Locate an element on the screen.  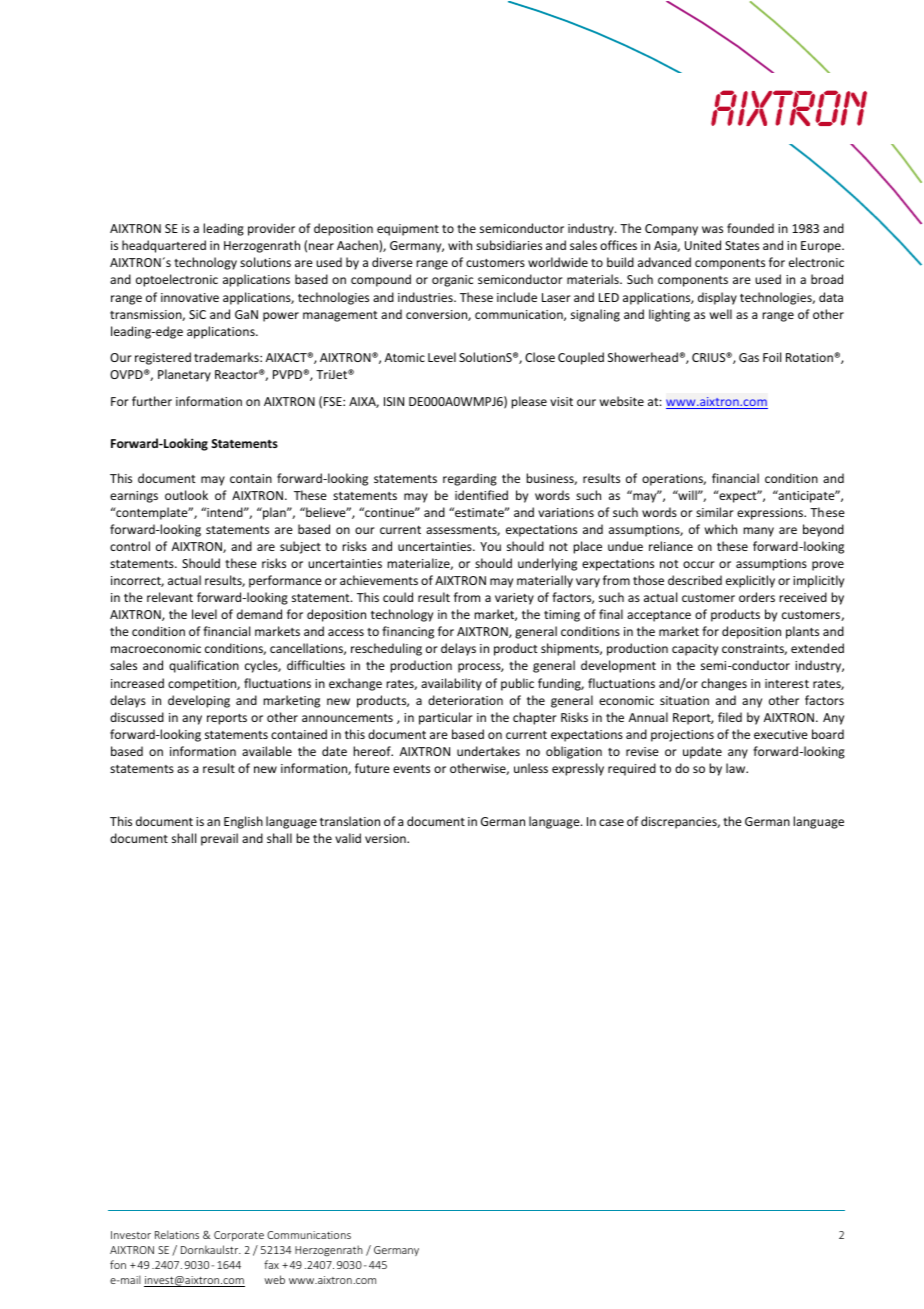
fax is located at coordinates (271, 1264).
